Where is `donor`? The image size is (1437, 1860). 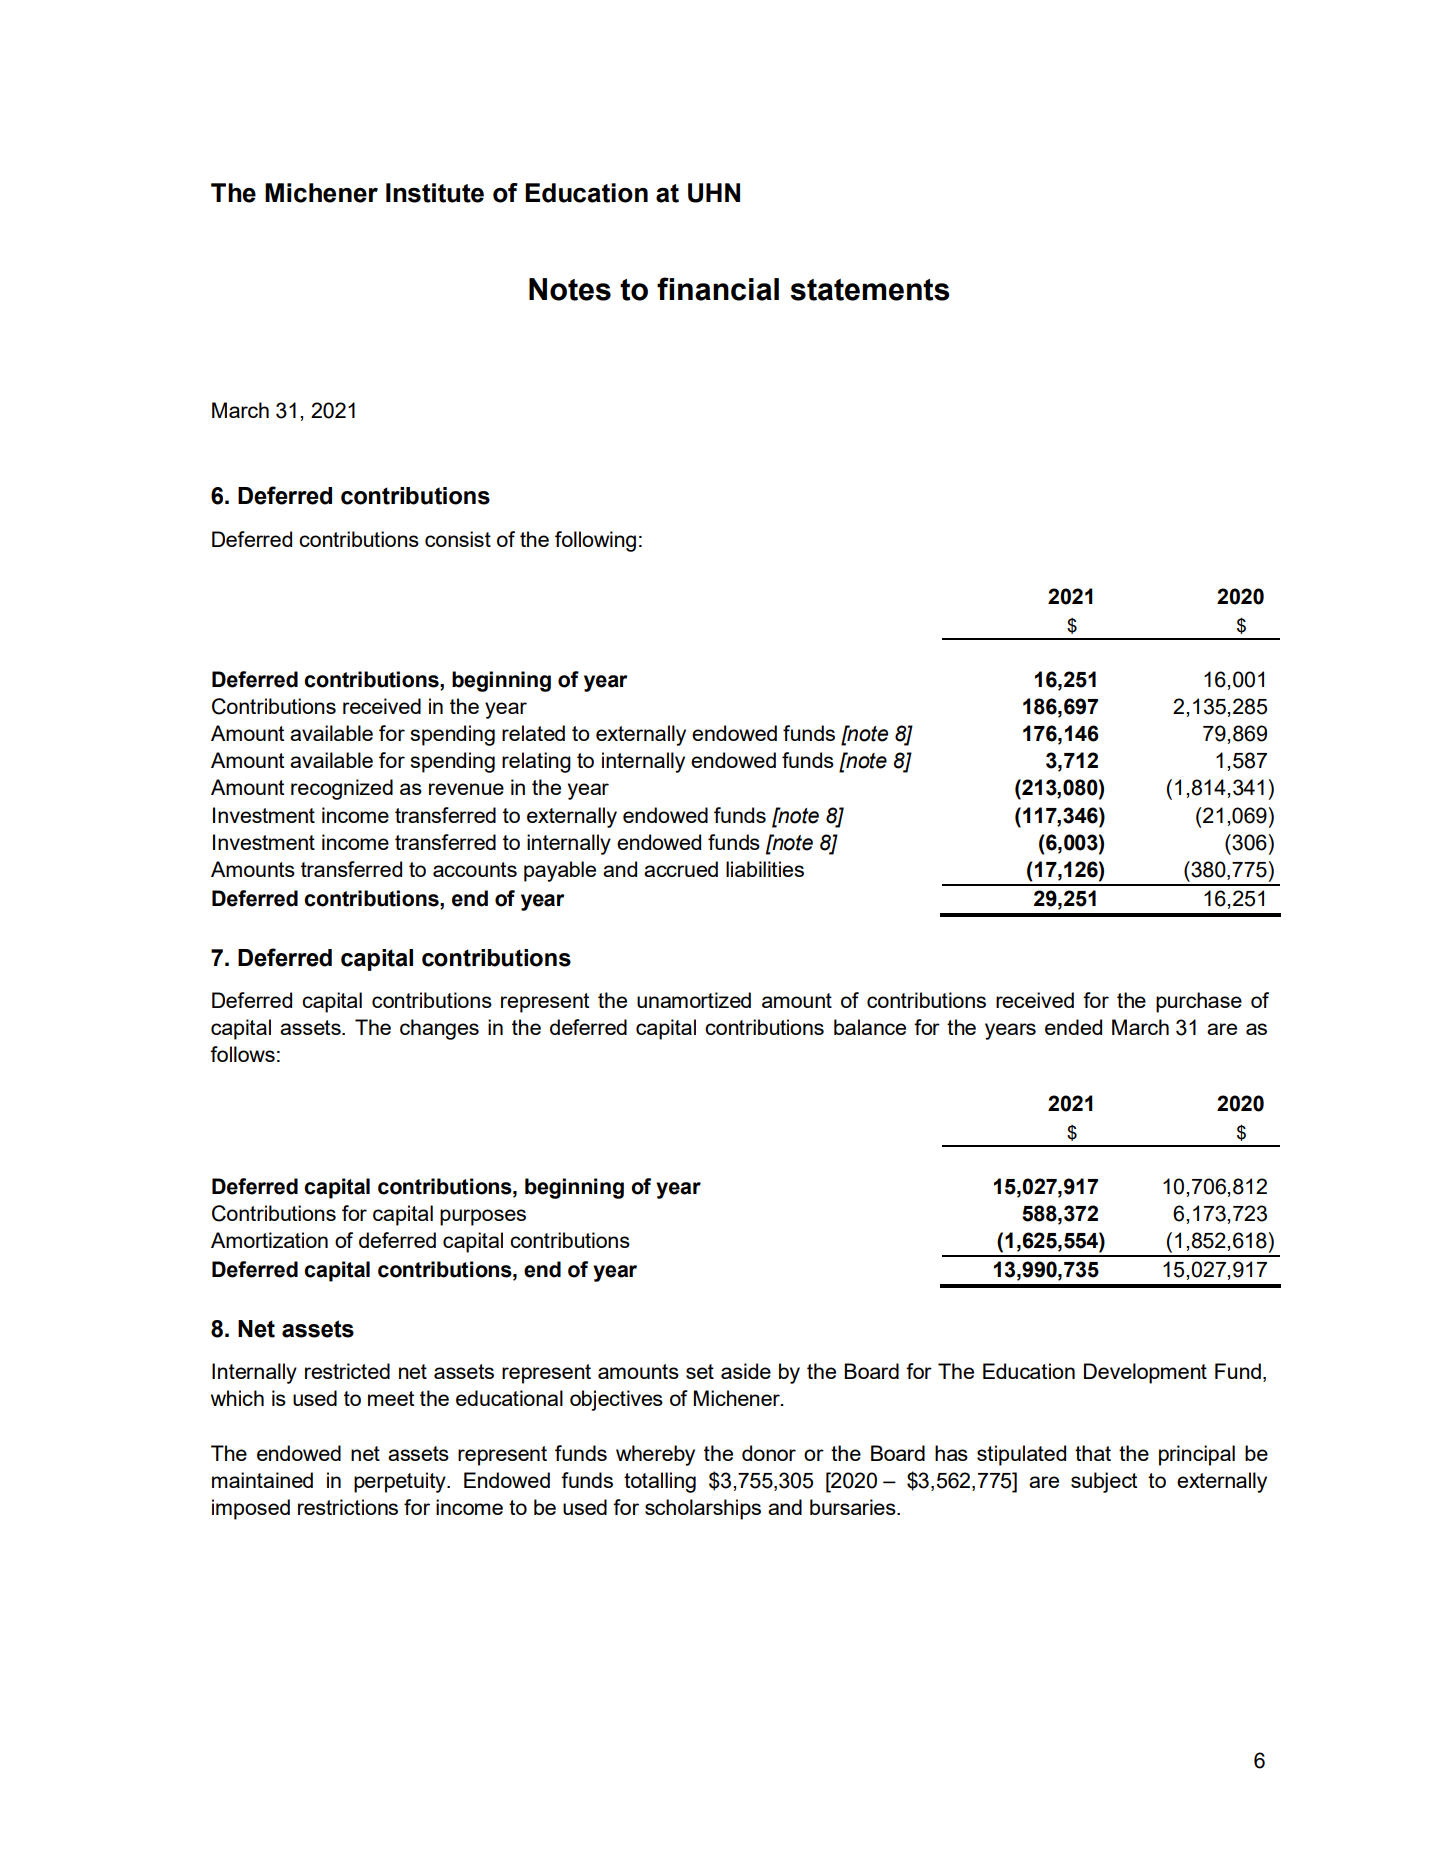 donor is located at coordinates (769, 1453).
